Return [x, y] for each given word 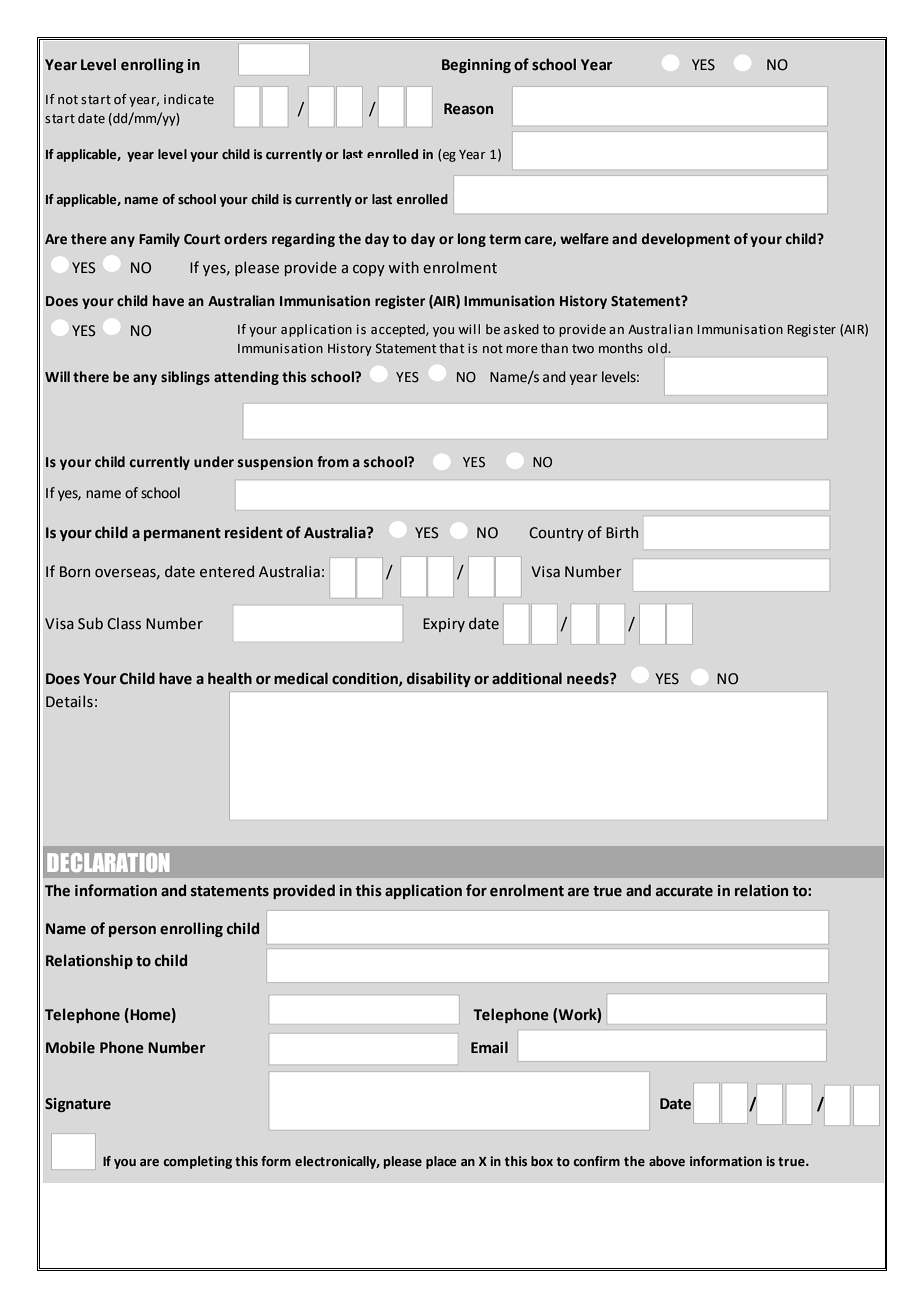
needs [589, 678]
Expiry [444, 625]
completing [197, 1162]
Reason [468, 109]
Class [124, 623]
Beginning [476, 66]
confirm [596, 1161]
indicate [189, 99]
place [441, 1162]
